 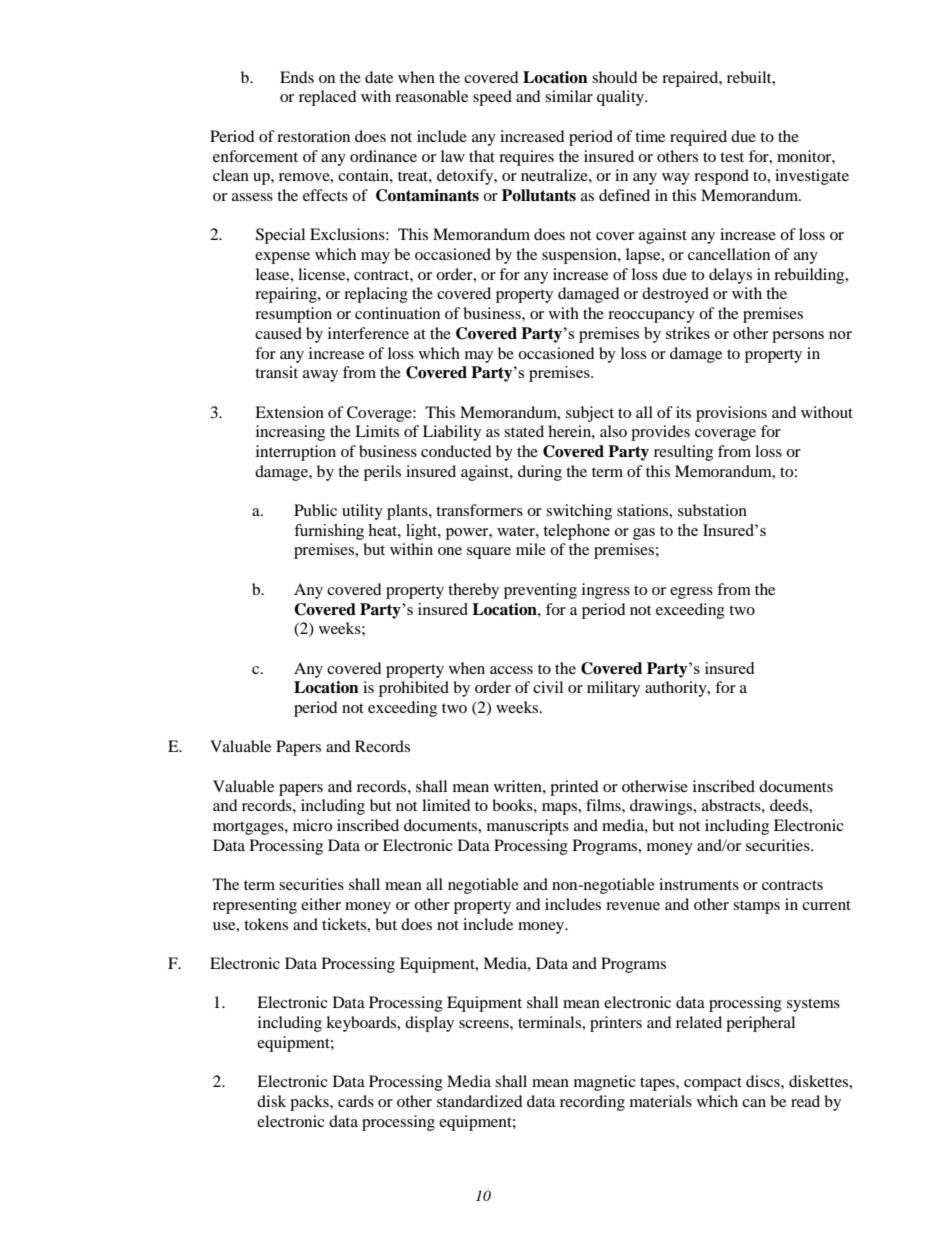 What do you see at coordinates (329, 532) in the document?
I see `furnishing` at bounding box center [329, 532].
